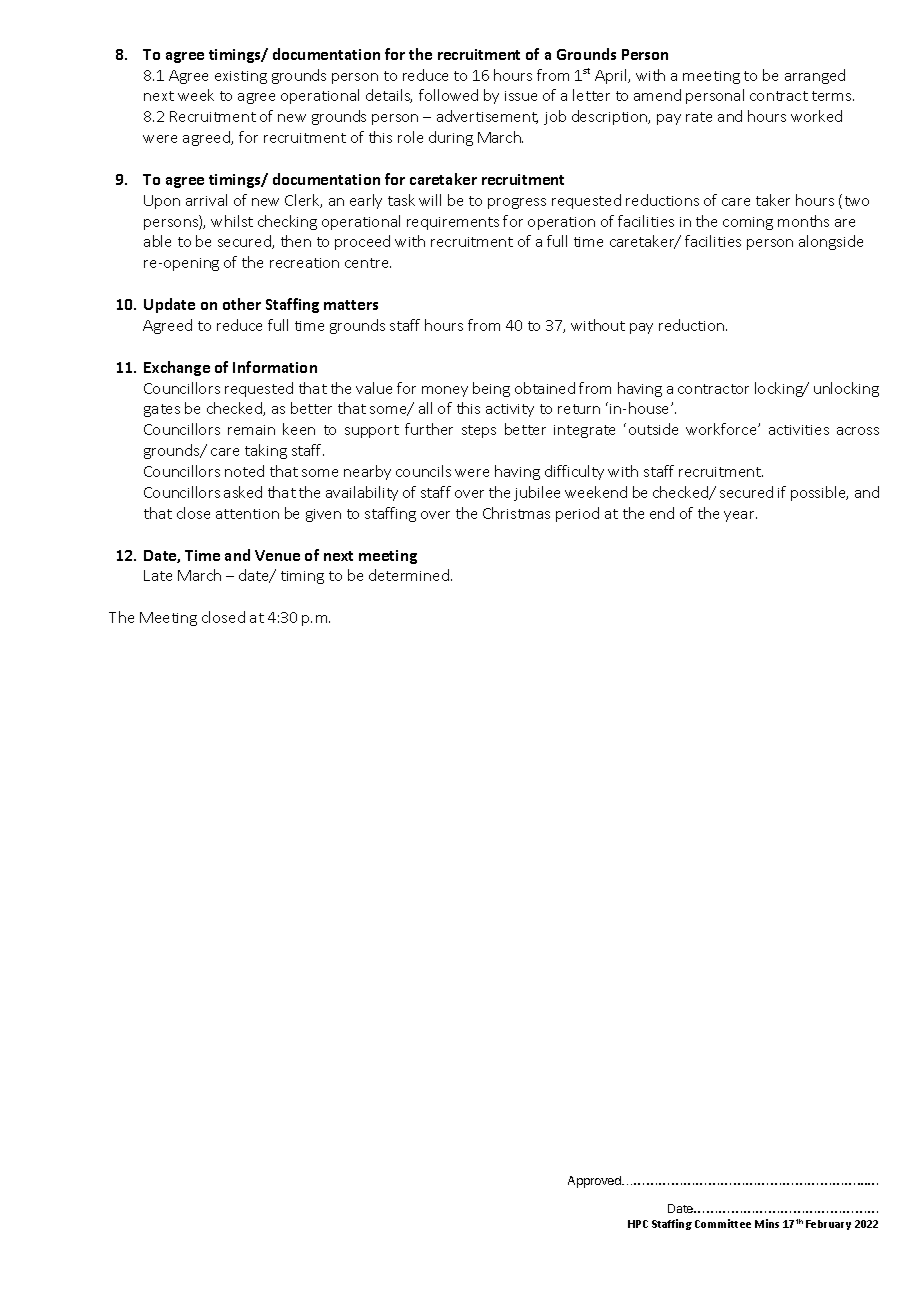 This page has width=924, height=1308. I want to click on year, so click(740, 516).
